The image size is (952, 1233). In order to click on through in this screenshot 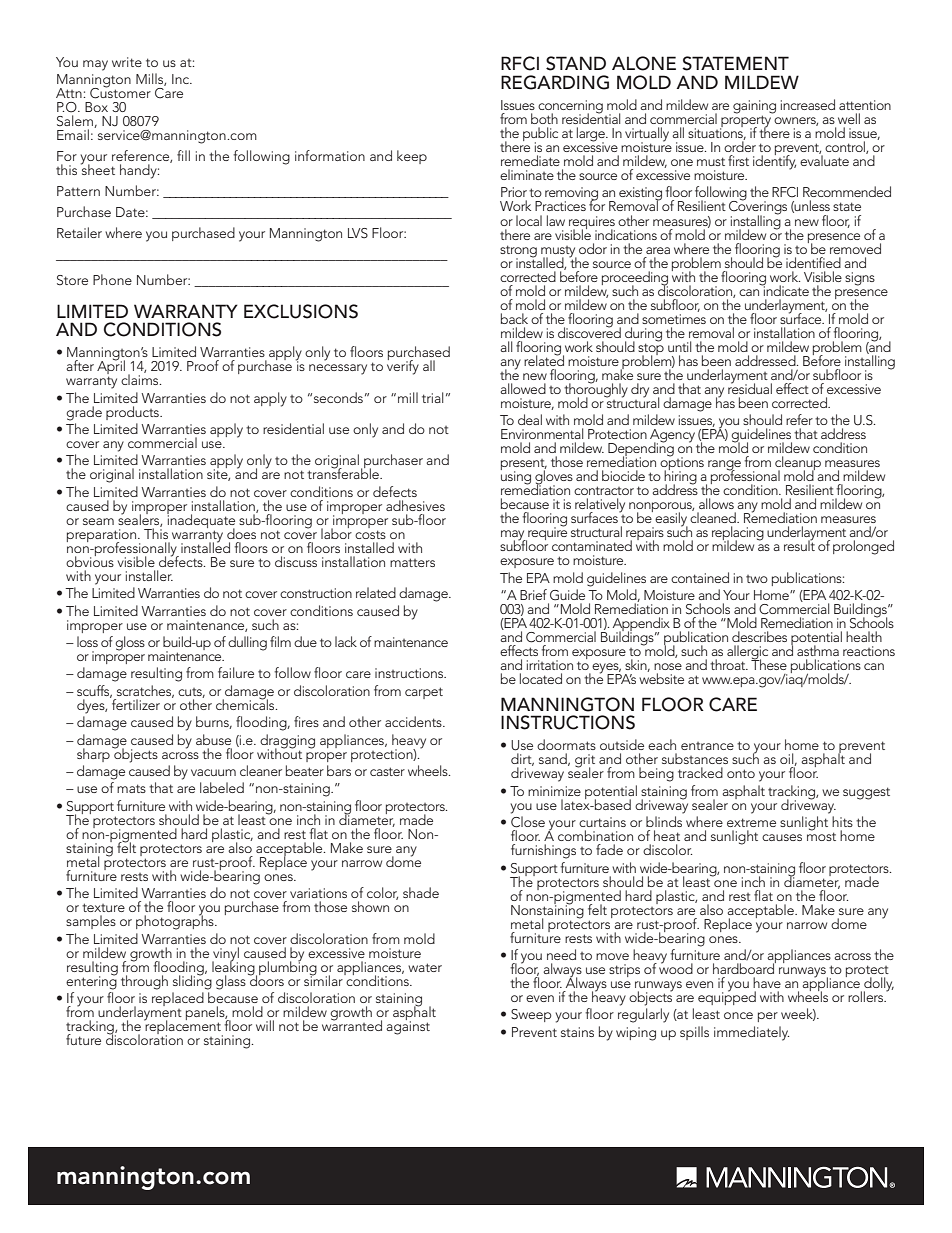, I will do `click(144, 982)`.
